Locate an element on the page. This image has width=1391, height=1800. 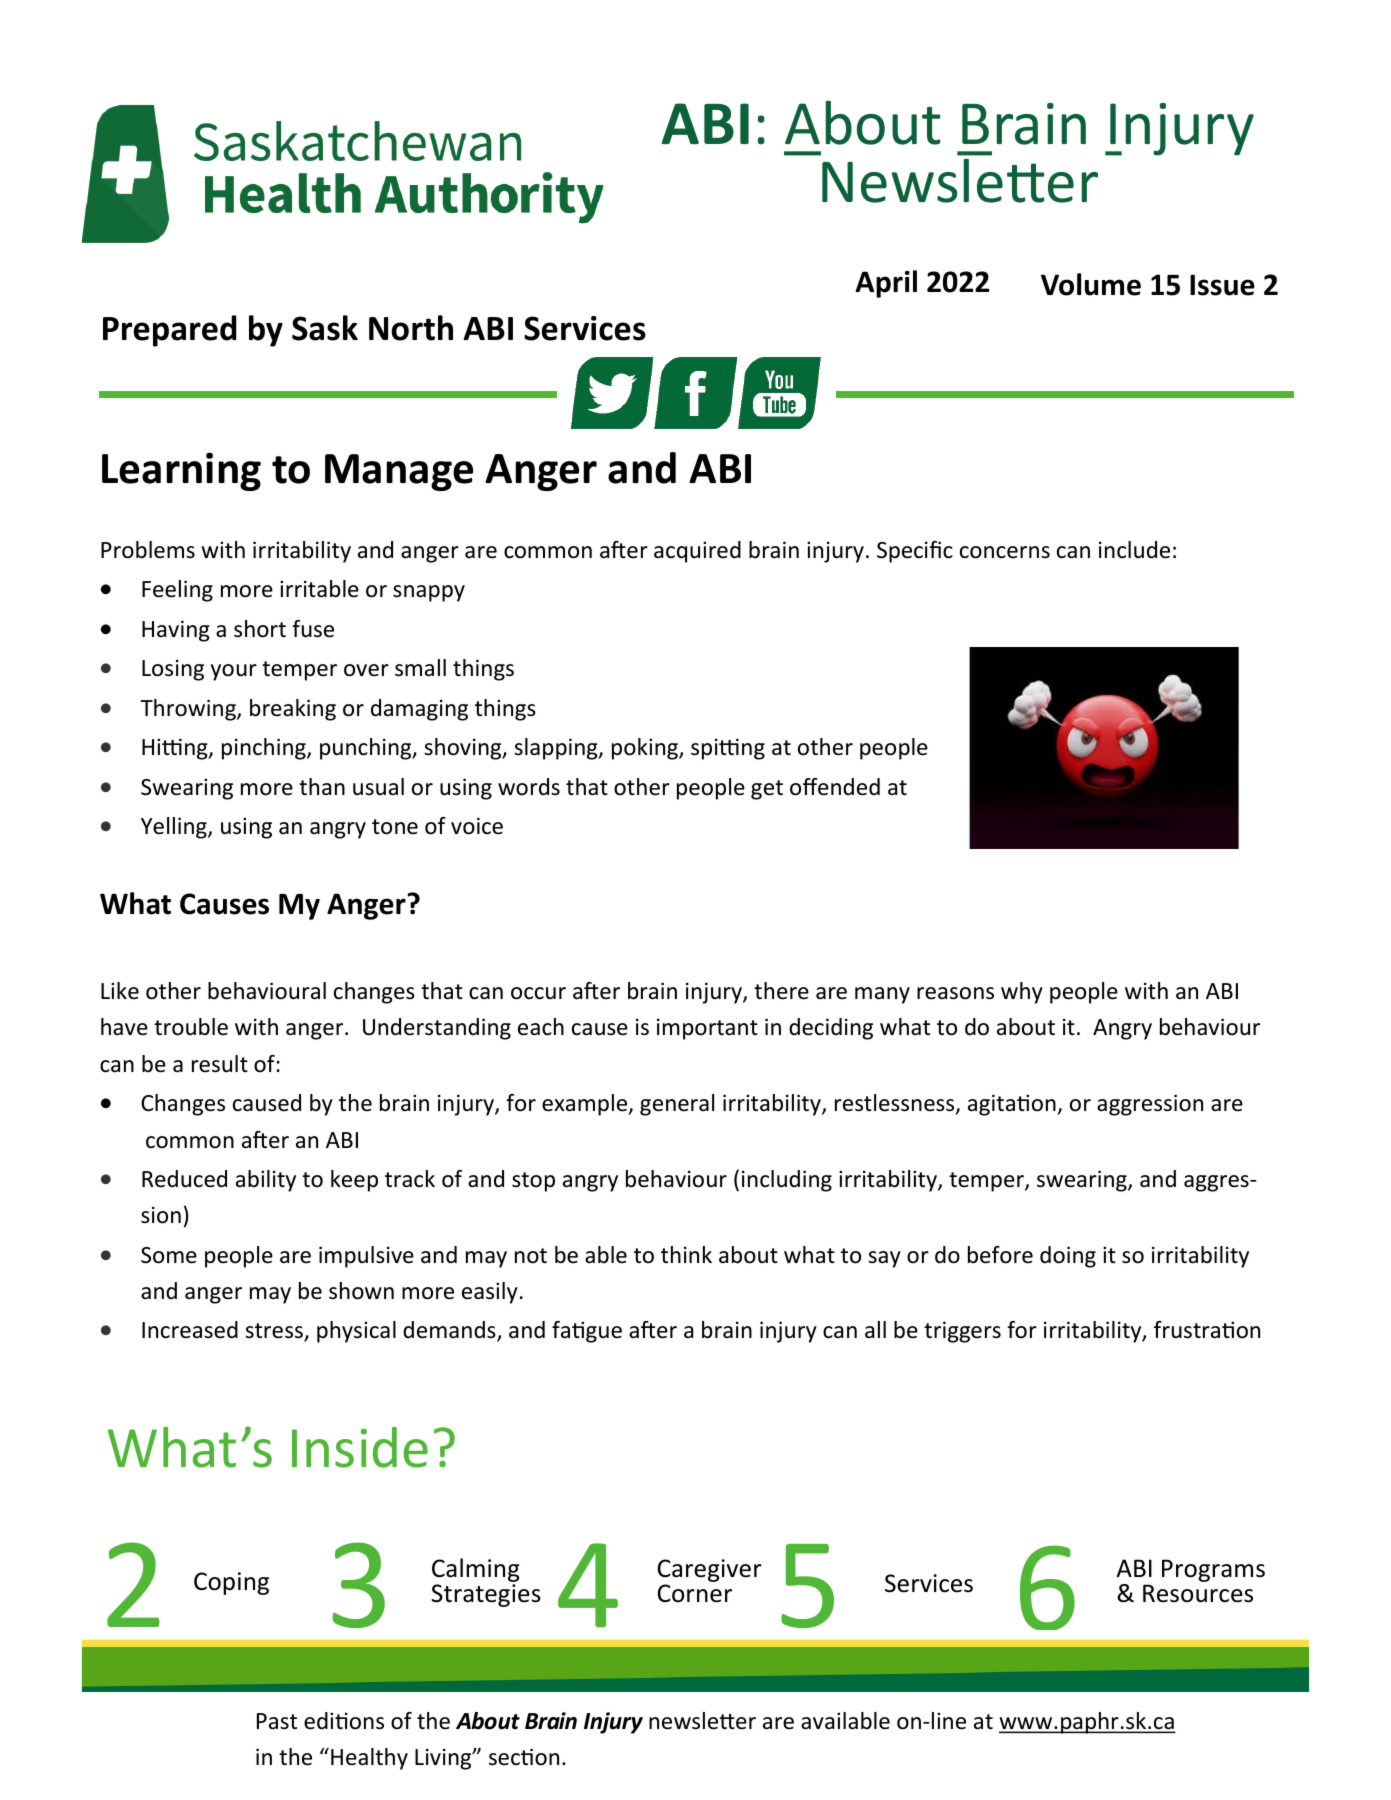
include is located at coordinates (1134, 550).
